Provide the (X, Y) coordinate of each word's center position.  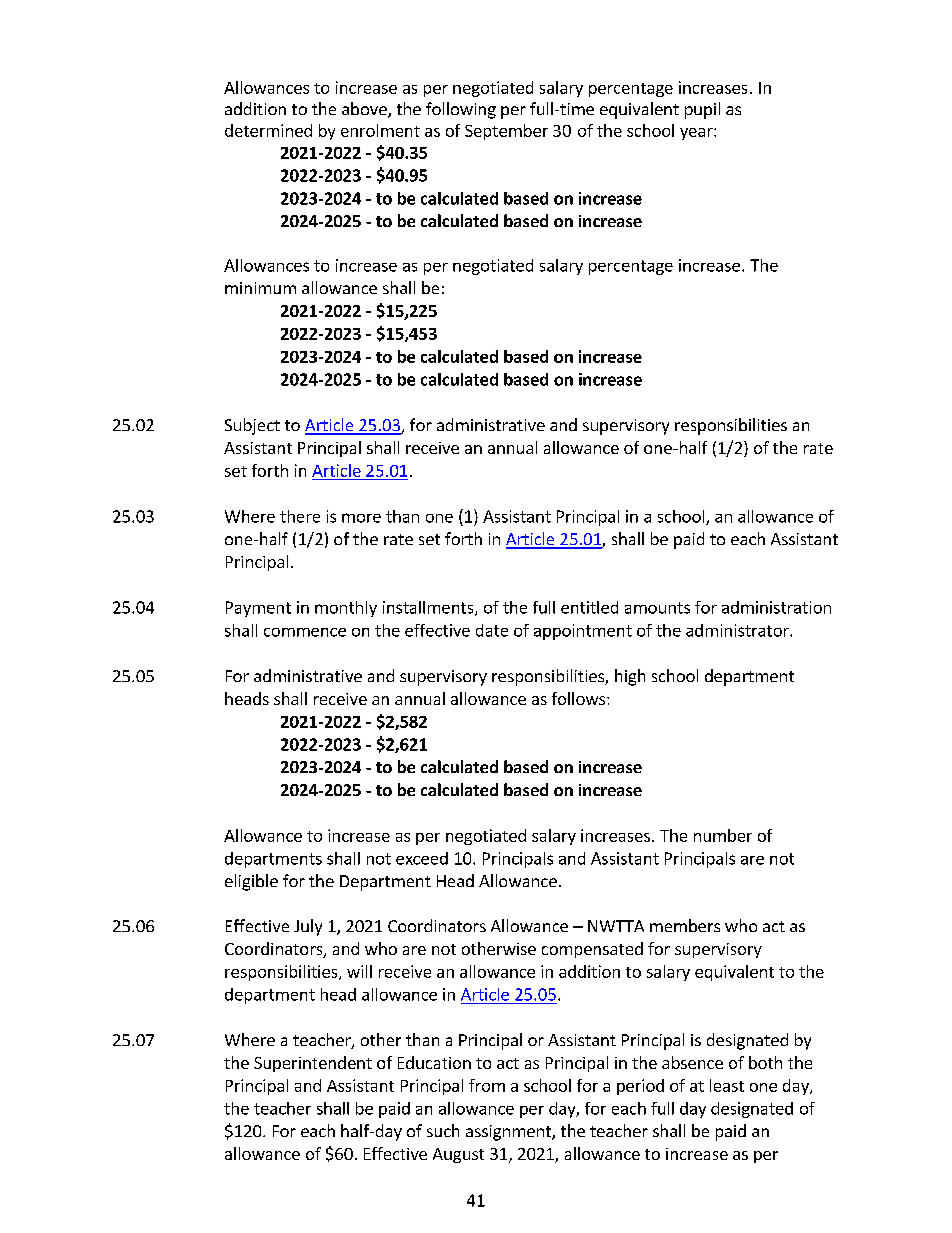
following (461, 110)
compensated (592, 950)
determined (268, 130)
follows (580, 698)
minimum (260, 288)
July (308, 927)
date (492, 630)
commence (305, 632)
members (685, 925)
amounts (657, 608)
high (630, 677)
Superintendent (313, 1064)
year (697, 134)
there (300, 516)
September (506, 132)
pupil (702, 110)
